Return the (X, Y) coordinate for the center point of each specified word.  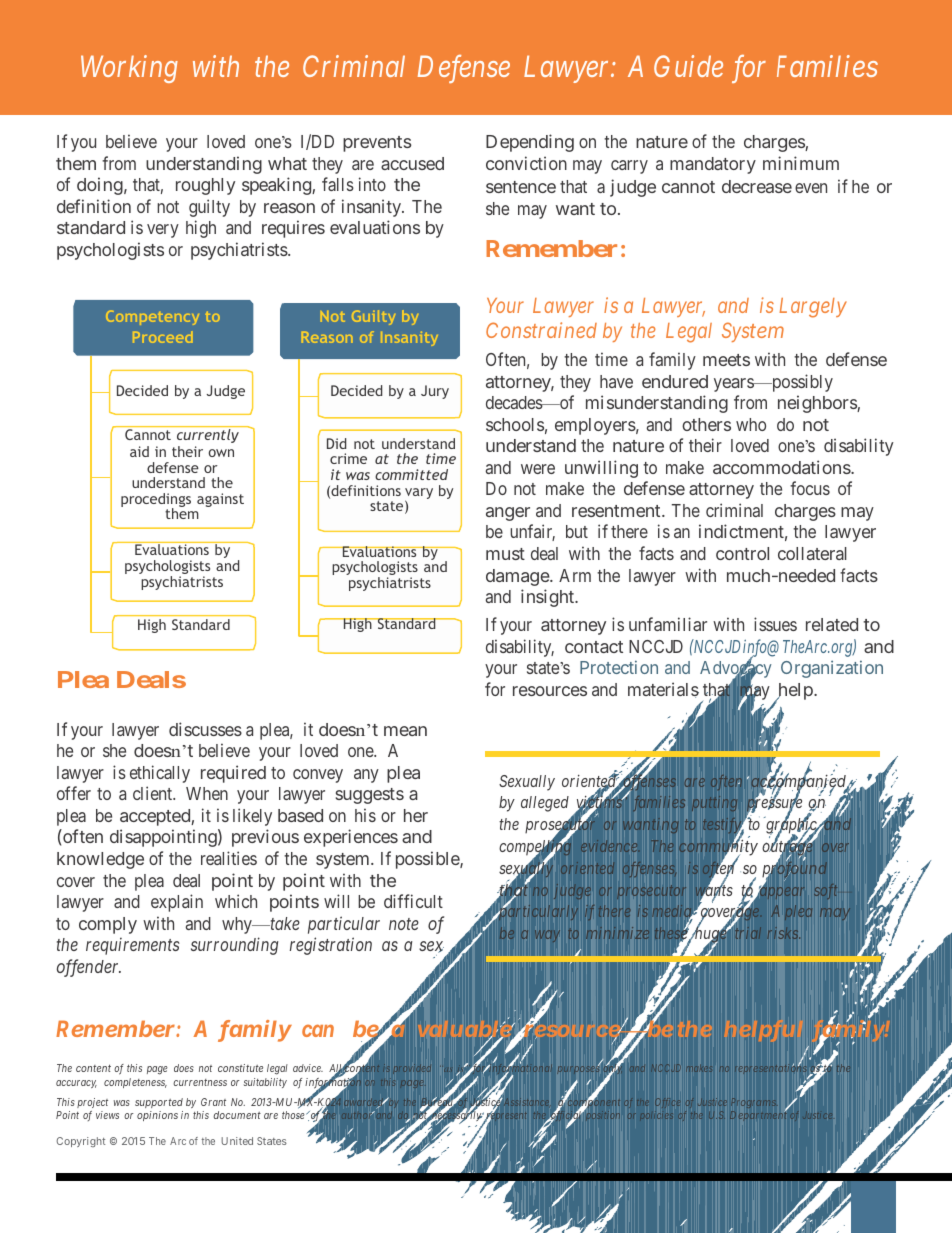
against (220, 500)
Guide (688, 66)
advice (308, 1068)
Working (129, 69)
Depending (530, 143)
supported (159, 1103)
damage (518, 577)
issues (775, 624)
